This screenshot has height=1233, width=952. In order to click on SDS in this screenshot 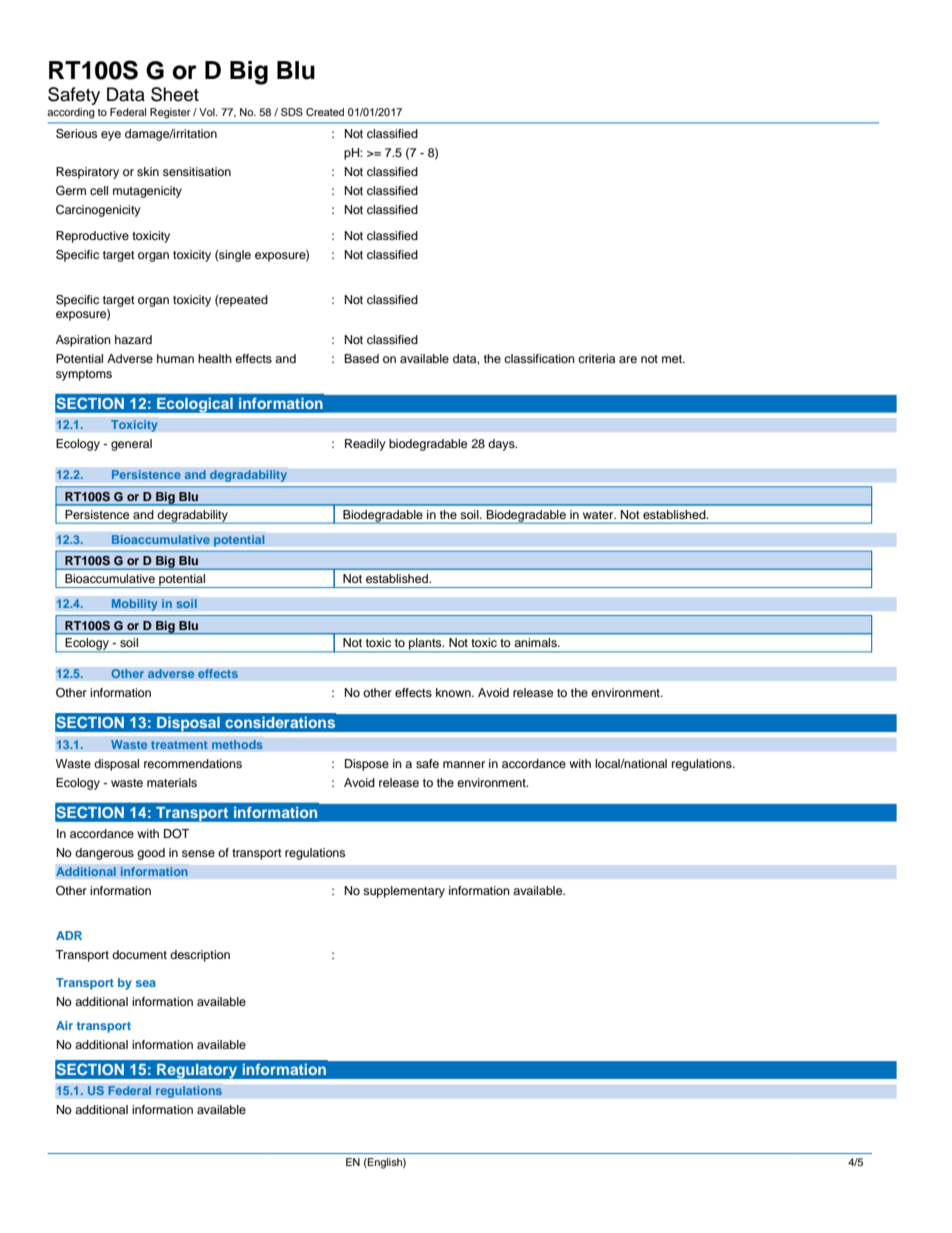, I will do `click(292, 112)`.
